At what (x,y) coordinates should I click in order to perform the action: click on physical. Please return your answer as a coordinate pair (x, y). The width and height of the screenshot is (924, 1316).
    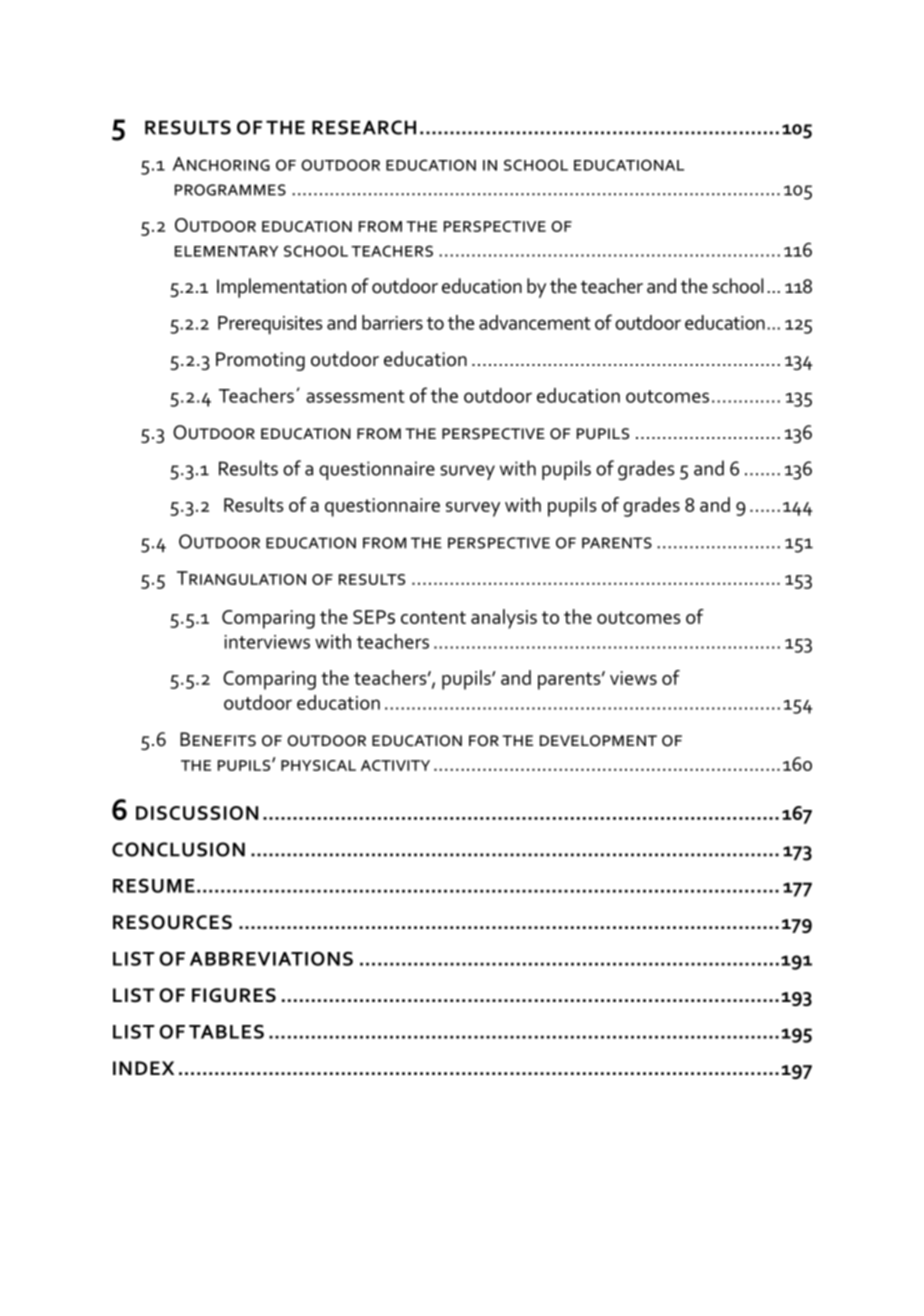
    Looking at the image, I should click on (318, 765).
